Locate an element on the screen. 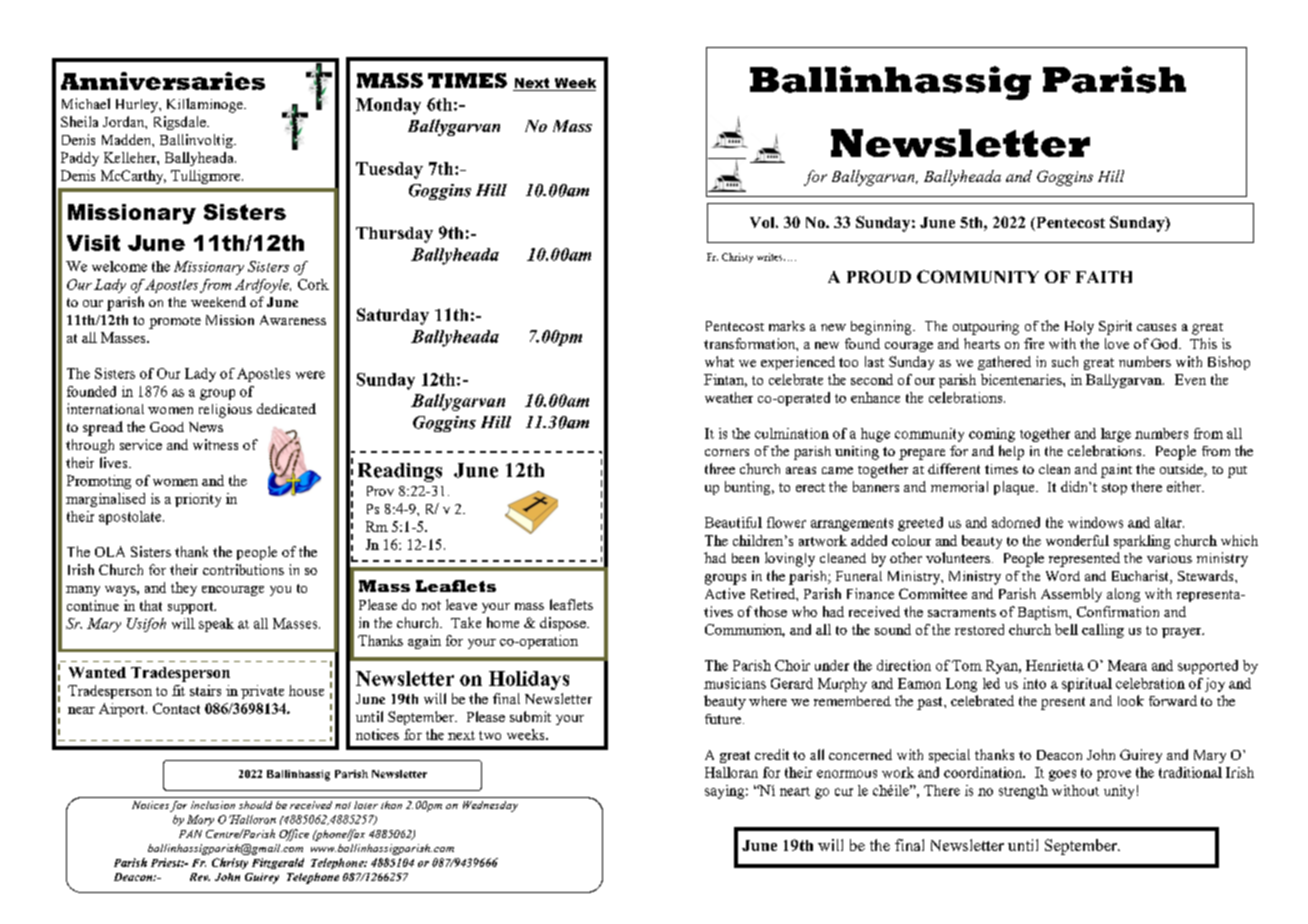 The width and height of the screenshot is (1308, 924). Active is located at coordinates (725, 593).
